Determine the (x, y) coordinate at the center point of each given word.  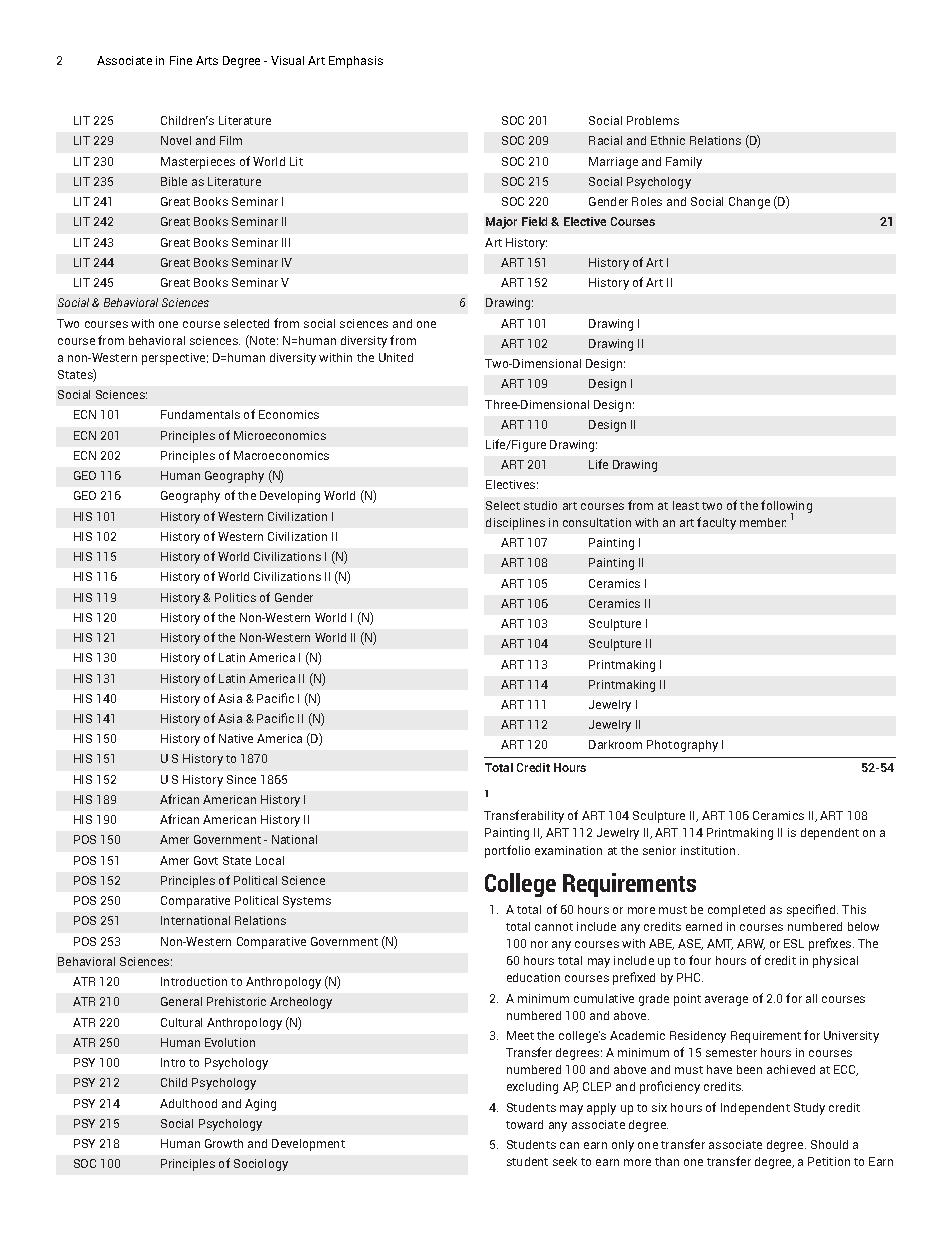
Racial (605, 140)
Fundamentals (200, 414)
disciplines (515, 524)
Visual (287, 60)
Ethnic (668, 140)
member (763, 522)
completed (736, 911)
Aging (260, 1105)
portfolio (507, 851)
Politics (235, 597)
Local (270, 860)
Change (749, 203)
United (396, 357)
